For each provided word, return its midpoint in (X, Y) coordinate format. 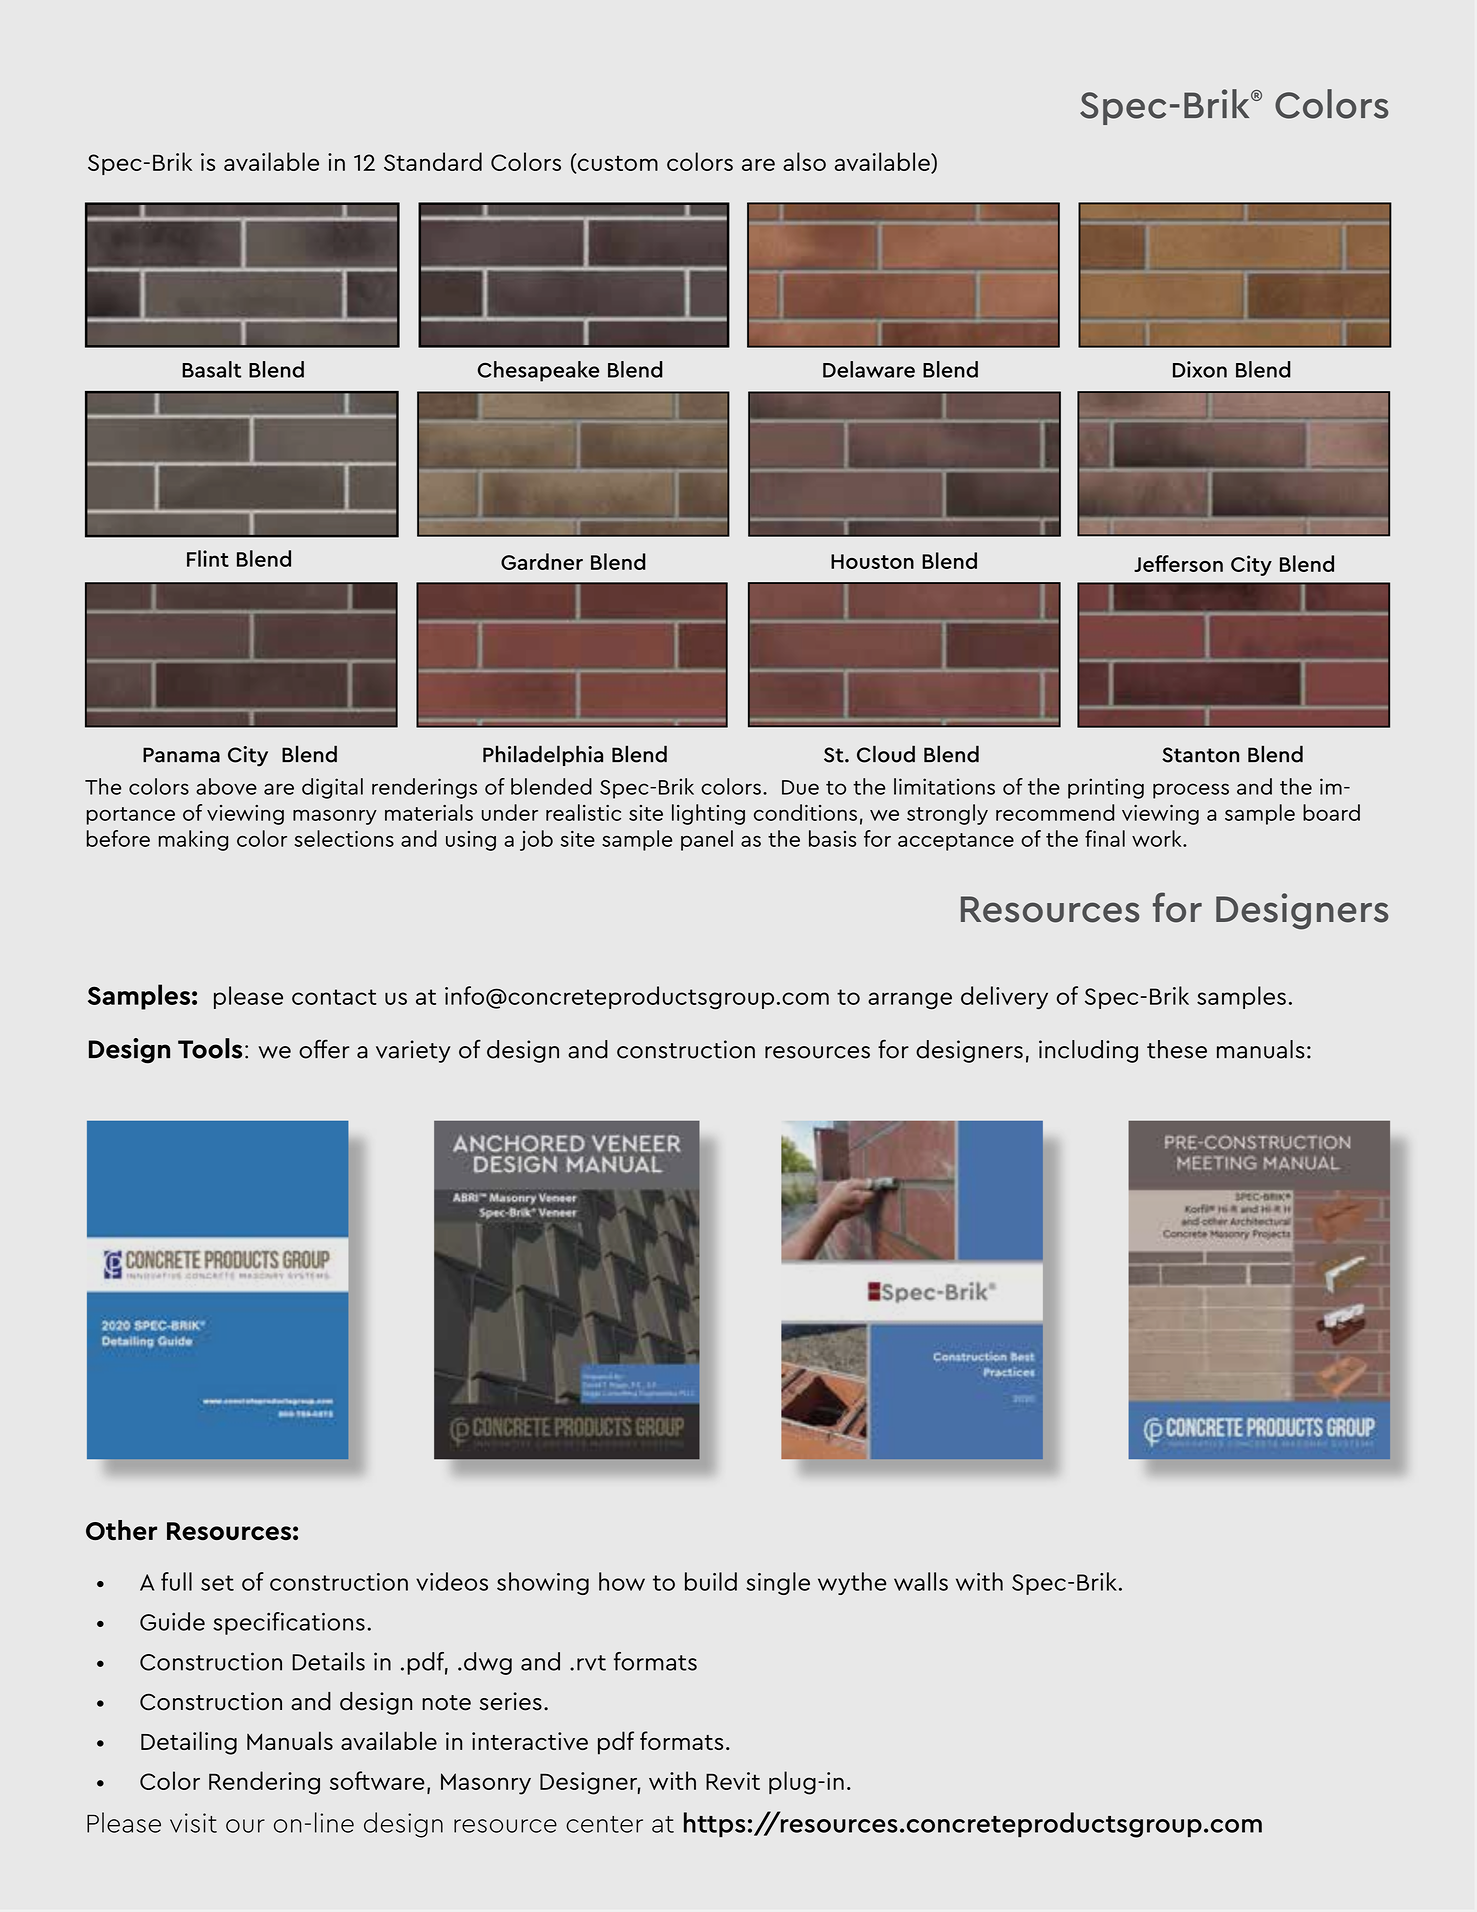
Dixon (1200, 369)
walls (921, 1581)
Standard (433, 161)
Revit (733, 1781)
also (804, 161)
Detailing (189, 1743)
